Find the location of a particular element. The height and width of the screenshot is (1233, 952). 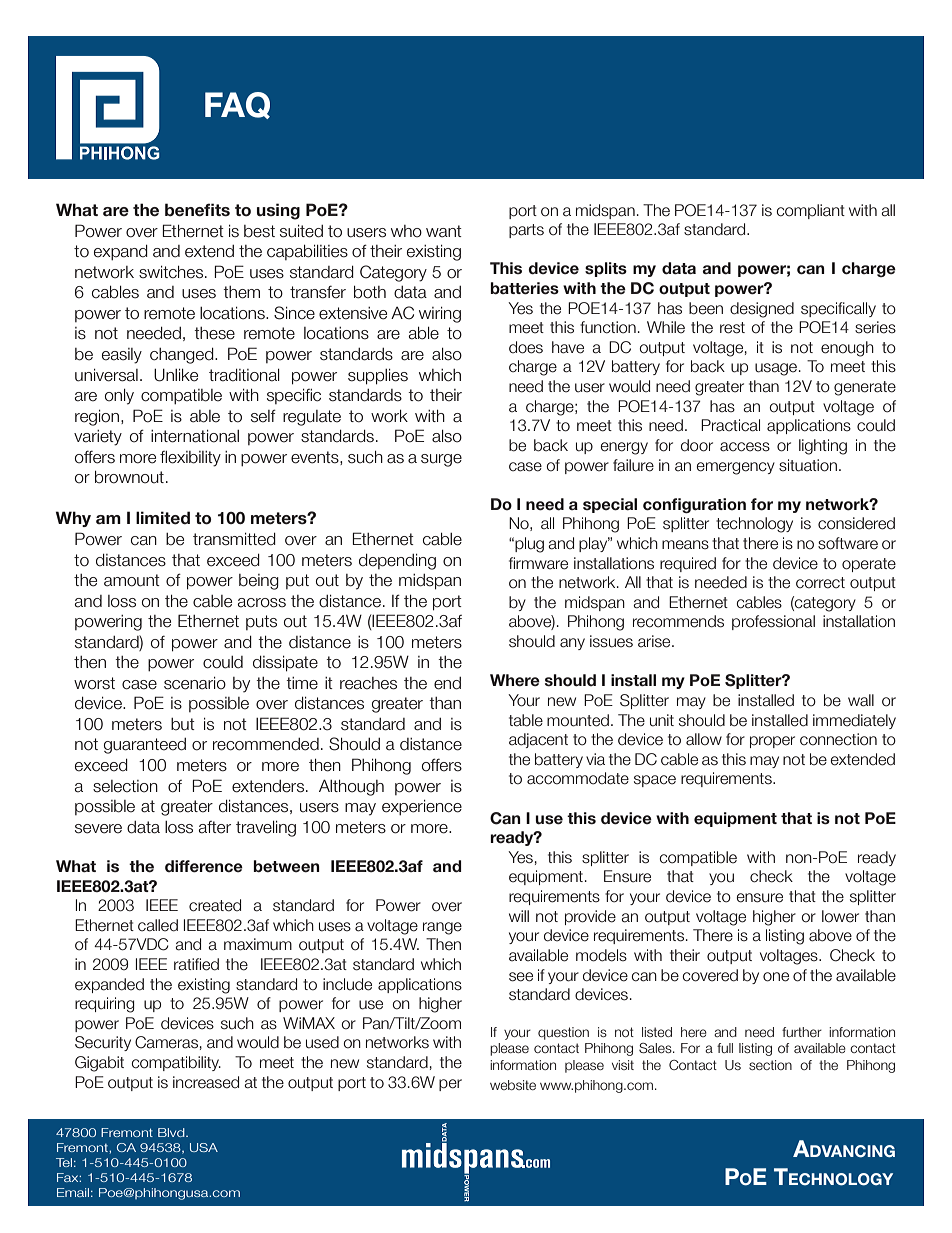

experience is located at coordinates (422, 808).
